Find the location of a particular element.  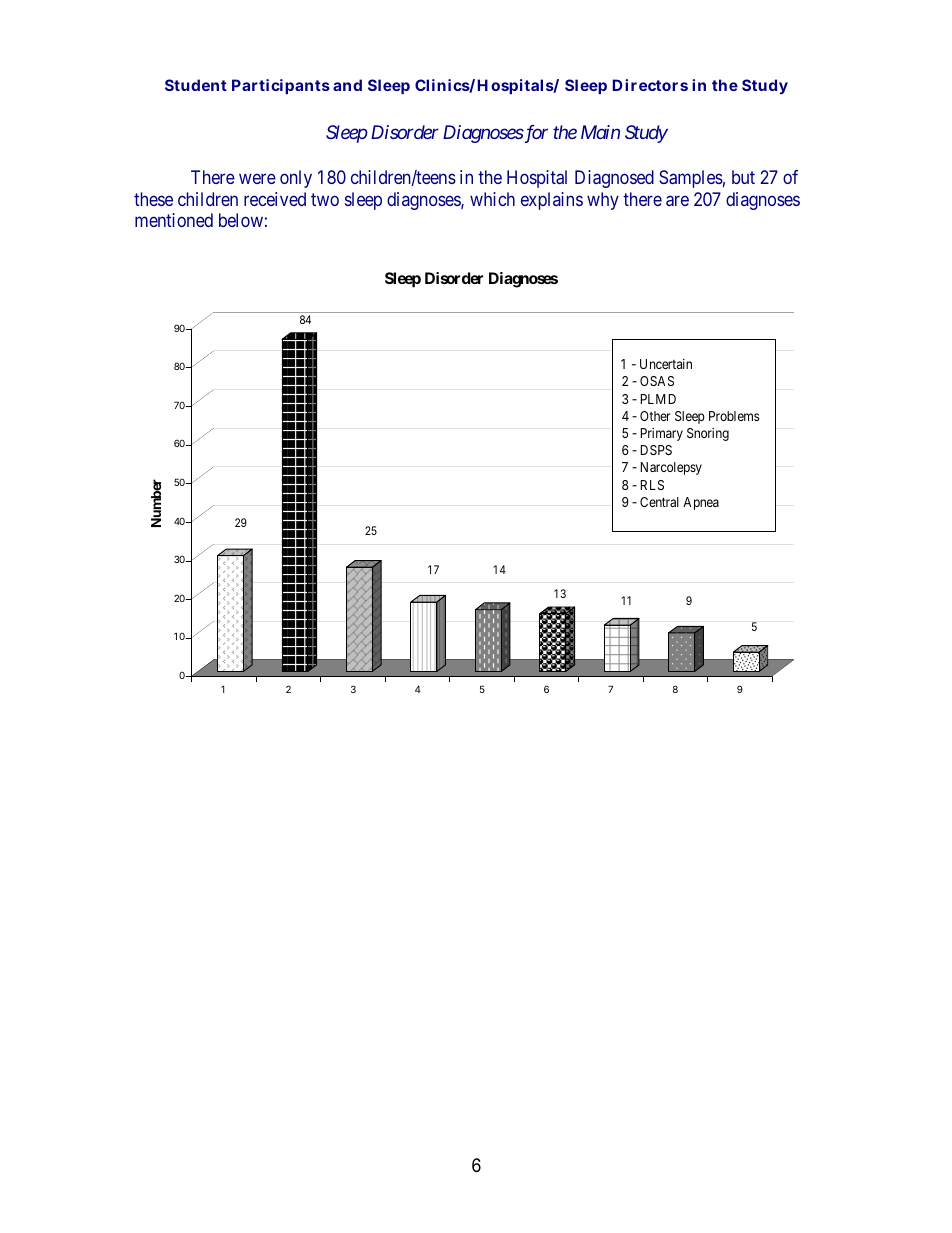

are is located at coordinates (677, 200).
